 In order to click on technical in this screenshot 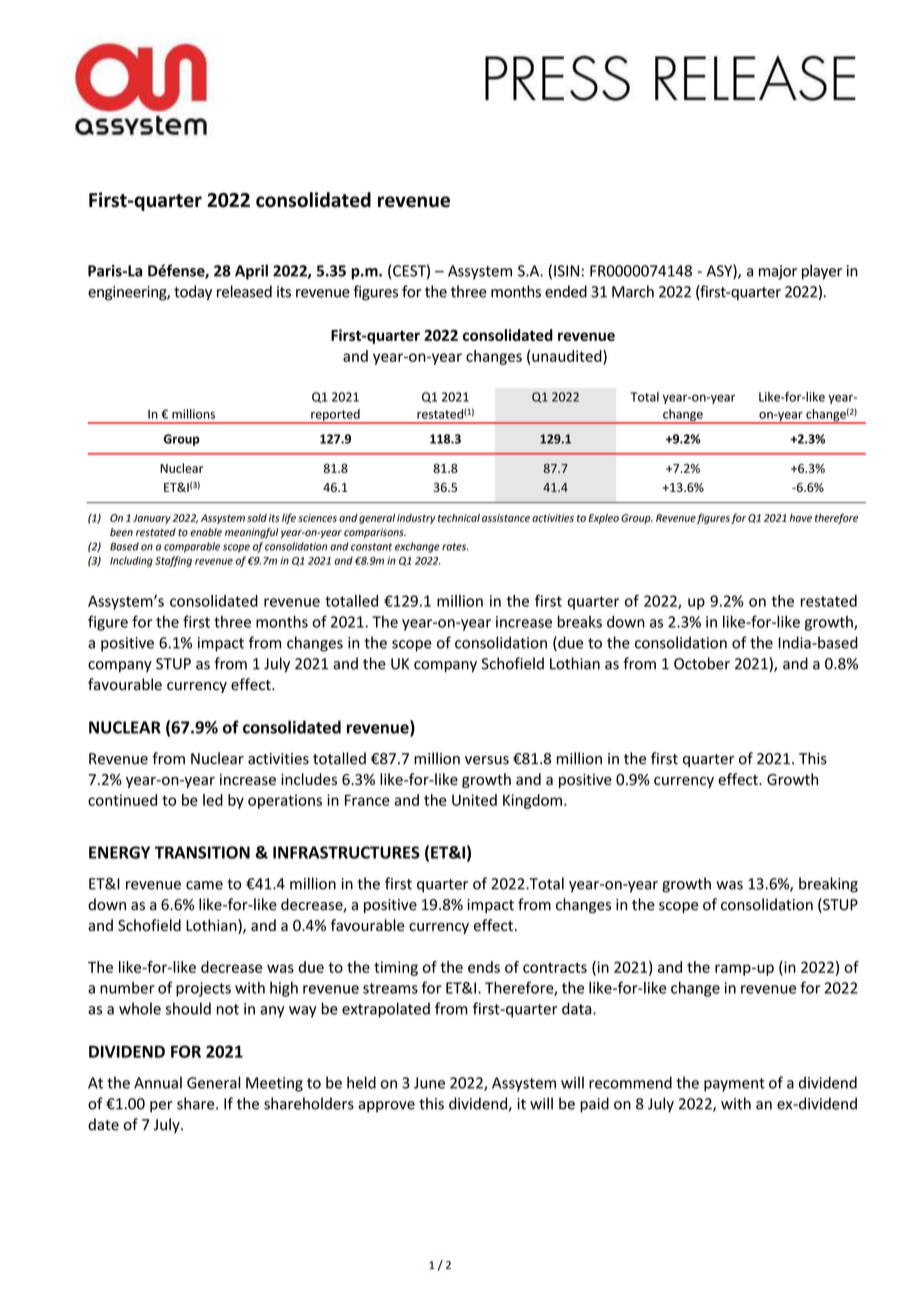, I will do `click(459, 518)`.
